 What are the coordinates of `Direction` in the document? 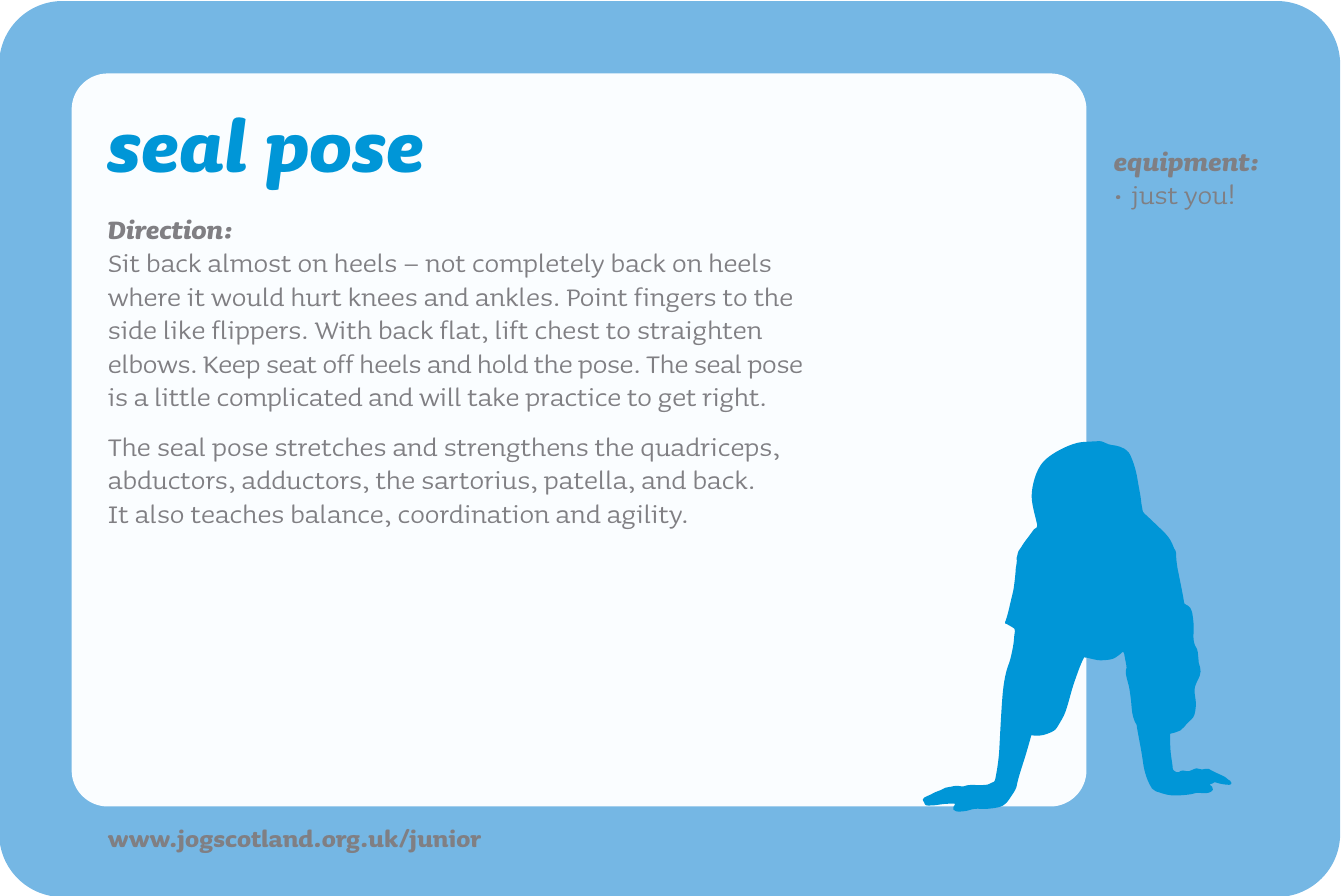 It's located at (165, 229).
